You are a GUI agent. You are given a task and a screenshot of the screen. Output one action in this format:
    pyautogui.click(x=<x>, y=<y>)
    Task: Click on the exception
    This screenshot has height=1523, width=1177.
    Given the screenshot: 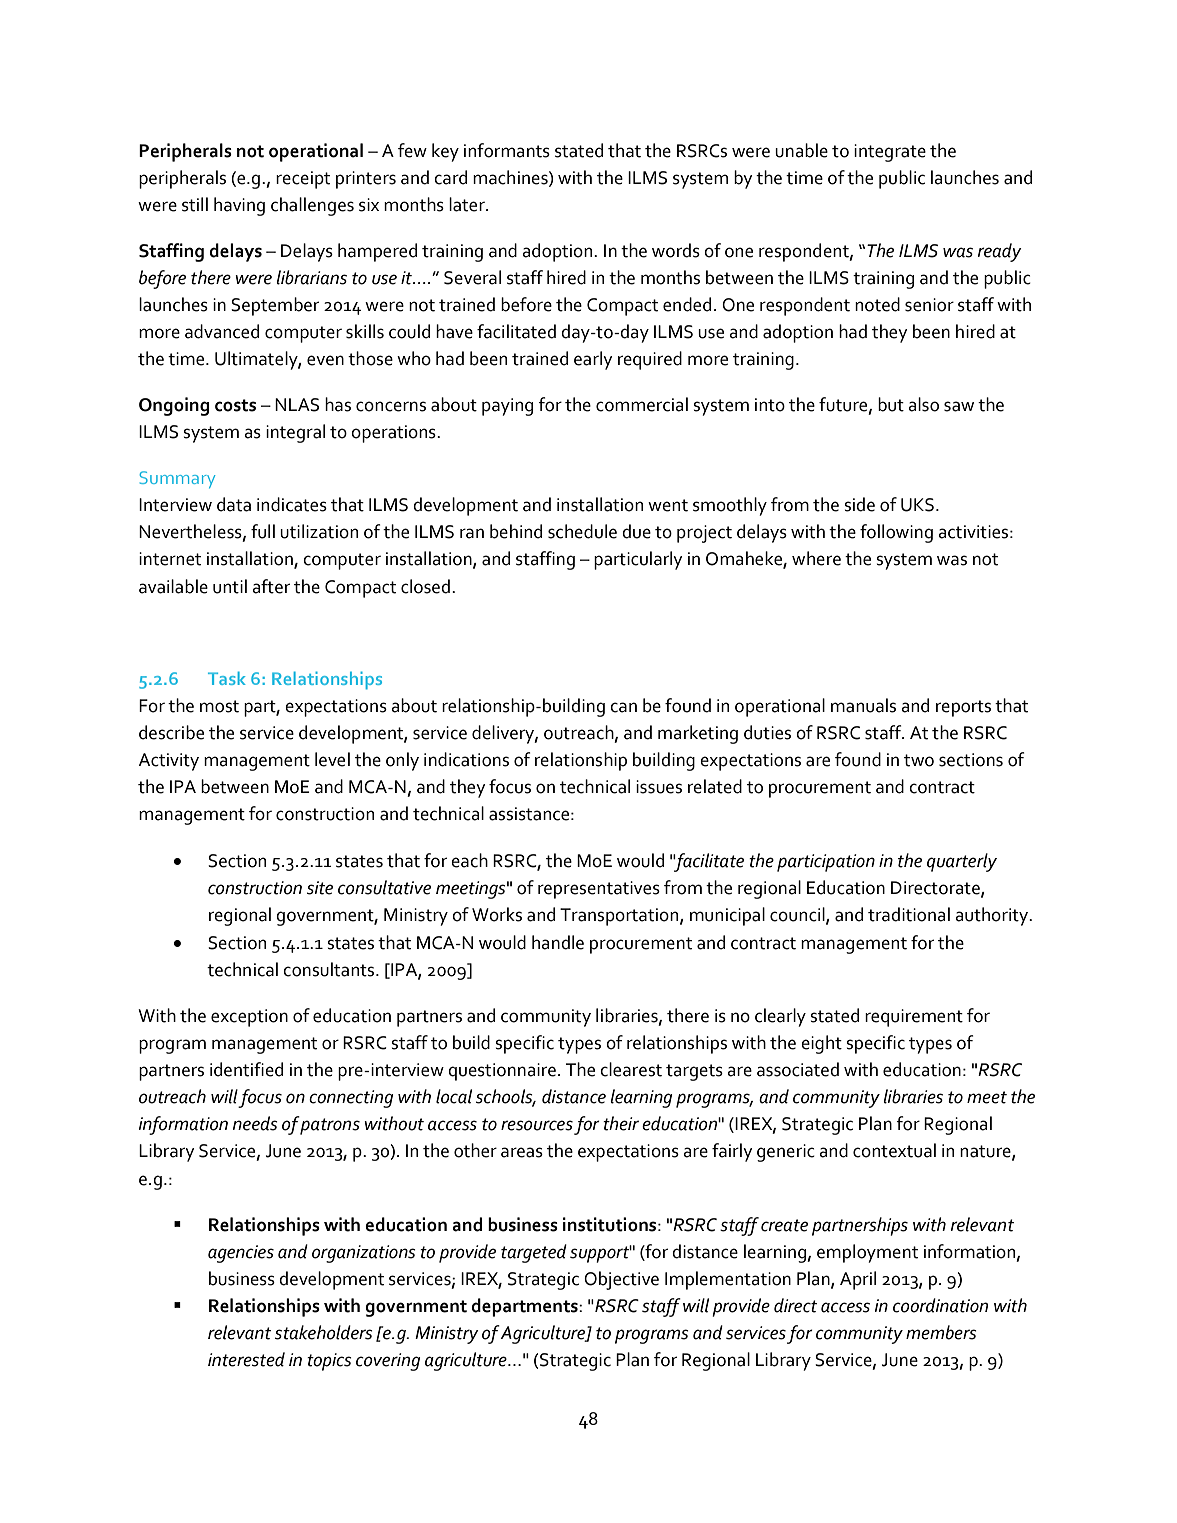 What is the action you would take?
    pyautogui.click(x=249, y=1018)
